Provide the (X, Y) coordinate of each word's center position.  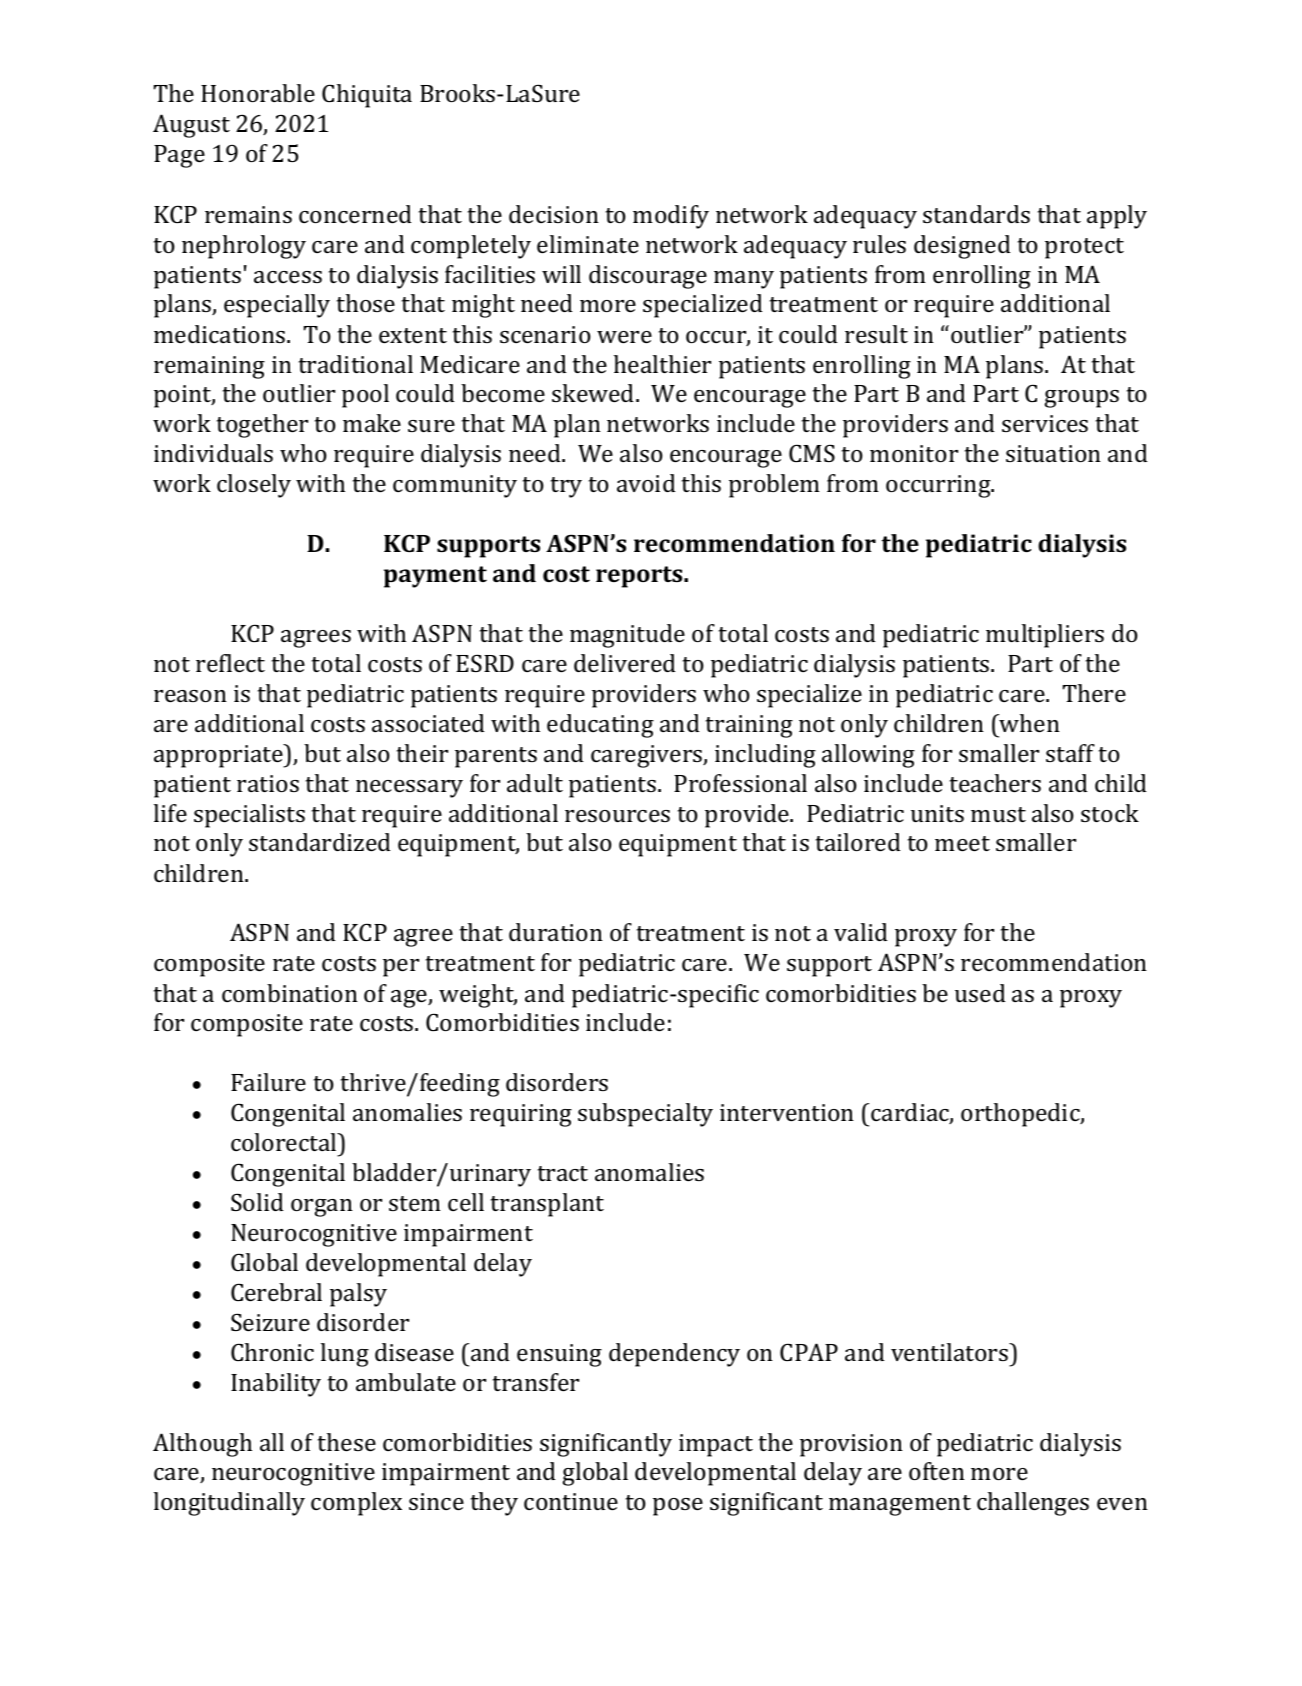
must (998, 814)
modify (671, 217)
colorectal (285, 1142)
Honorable (258, 93)
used (980, 993)
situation (1053, 453)
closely (254, 486)
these (346, 1442)
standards (976, 214)
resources (617, 816)
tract (562, 1173)
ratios (268, 783)
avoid (646, 483)
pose (678, 1507)
